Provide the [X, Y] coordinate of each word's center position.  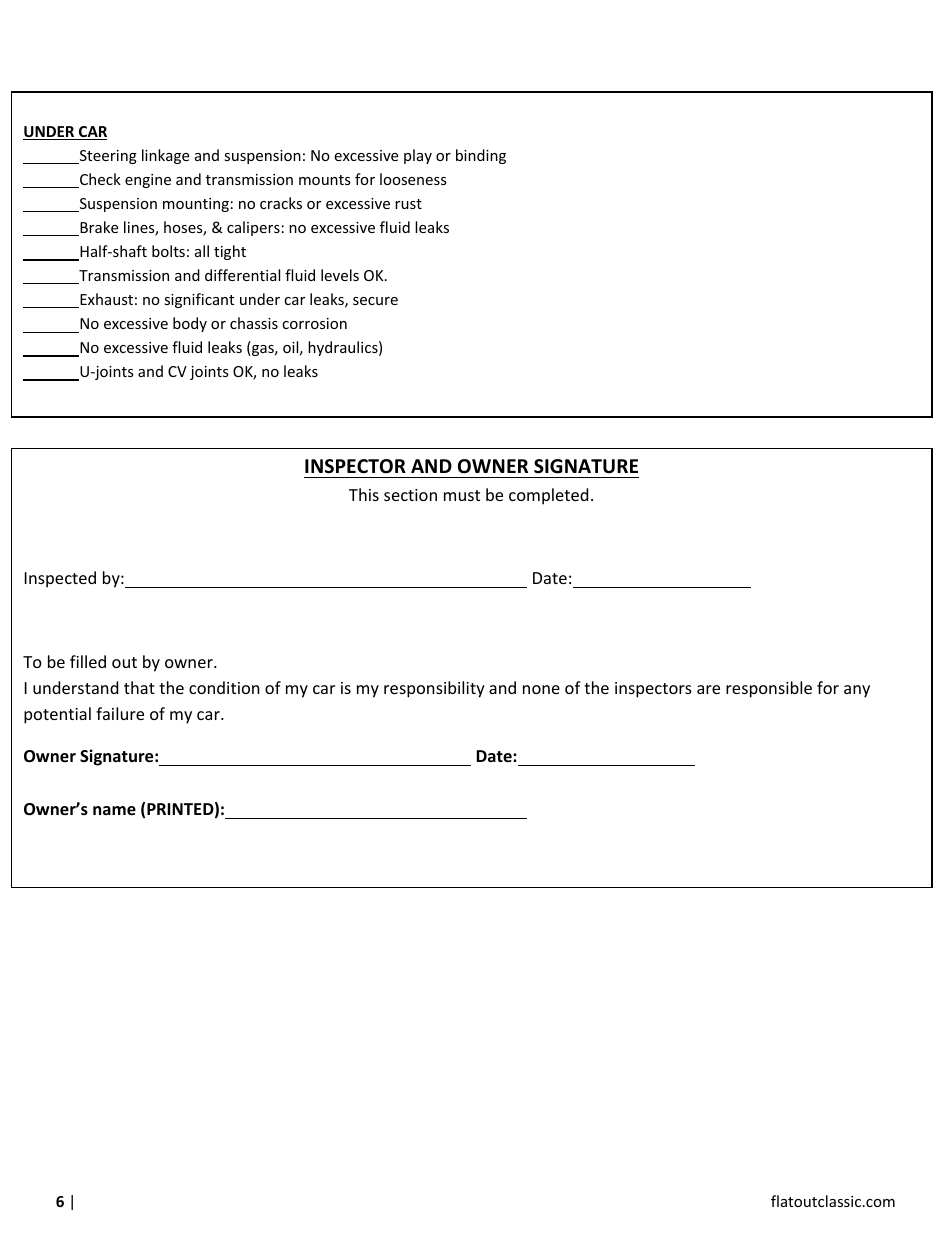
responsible [769, 689]
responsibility [434, 689]
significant [199, 300]
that [139, 687]
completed [548, 496]
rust [408, 204]
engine [148, 181]
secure [375, 301]
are [708, 689]
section [410, 495]
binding [481, 156]
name [114, 811]
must [462, 495]
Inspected [60, 579]
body [190, 324]
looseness [413, 179]
